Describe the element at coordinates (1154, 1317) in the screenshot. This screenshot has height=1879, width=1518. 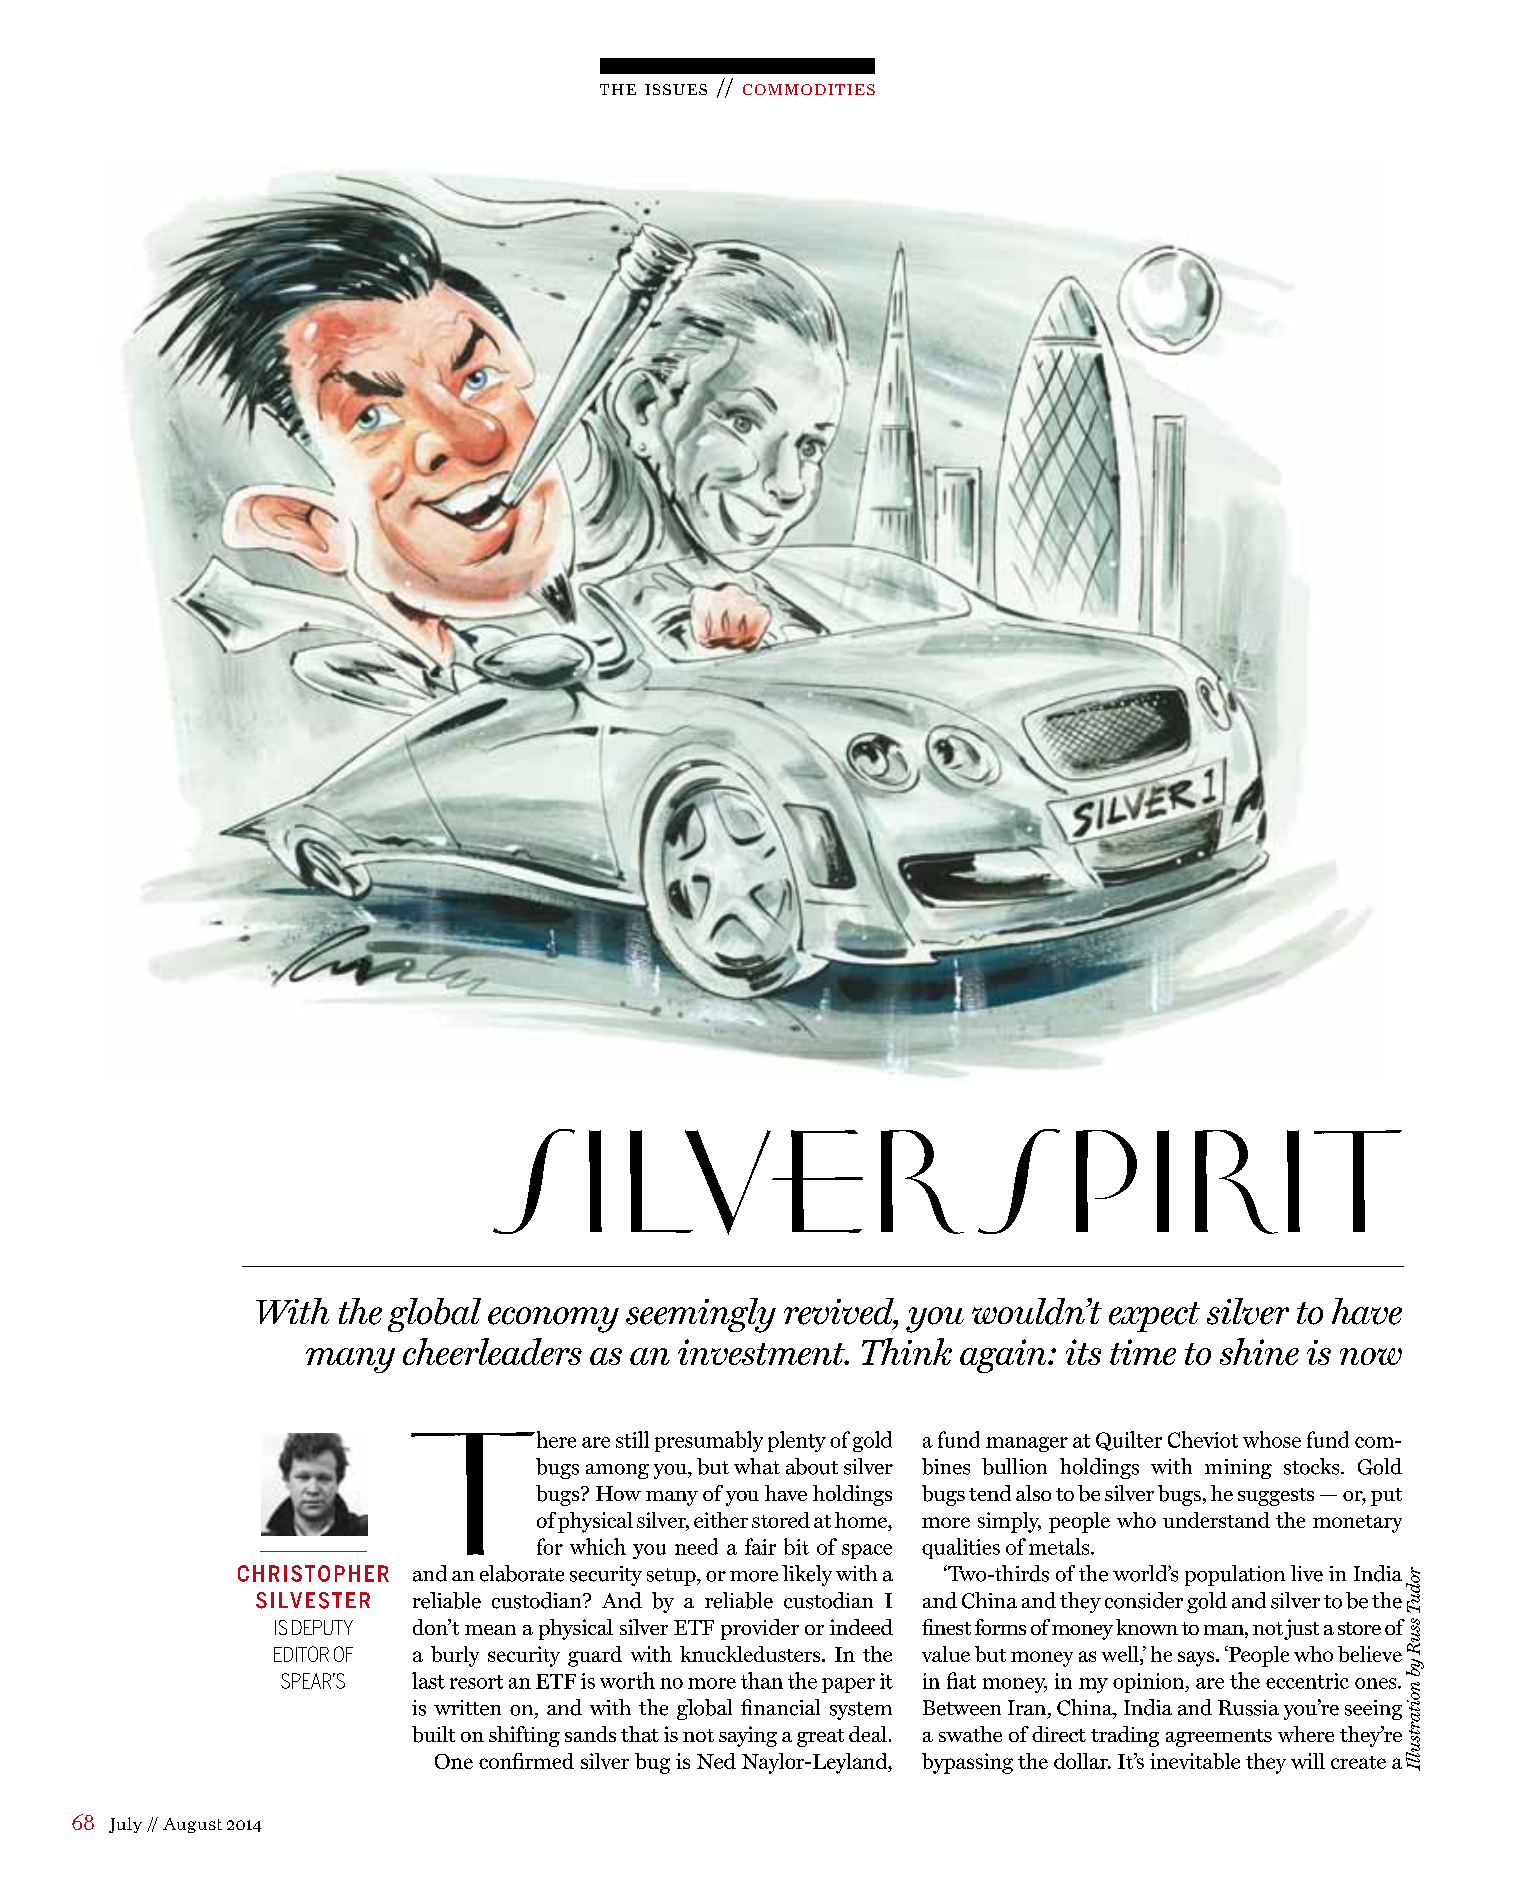
I see `expect` at that location.
